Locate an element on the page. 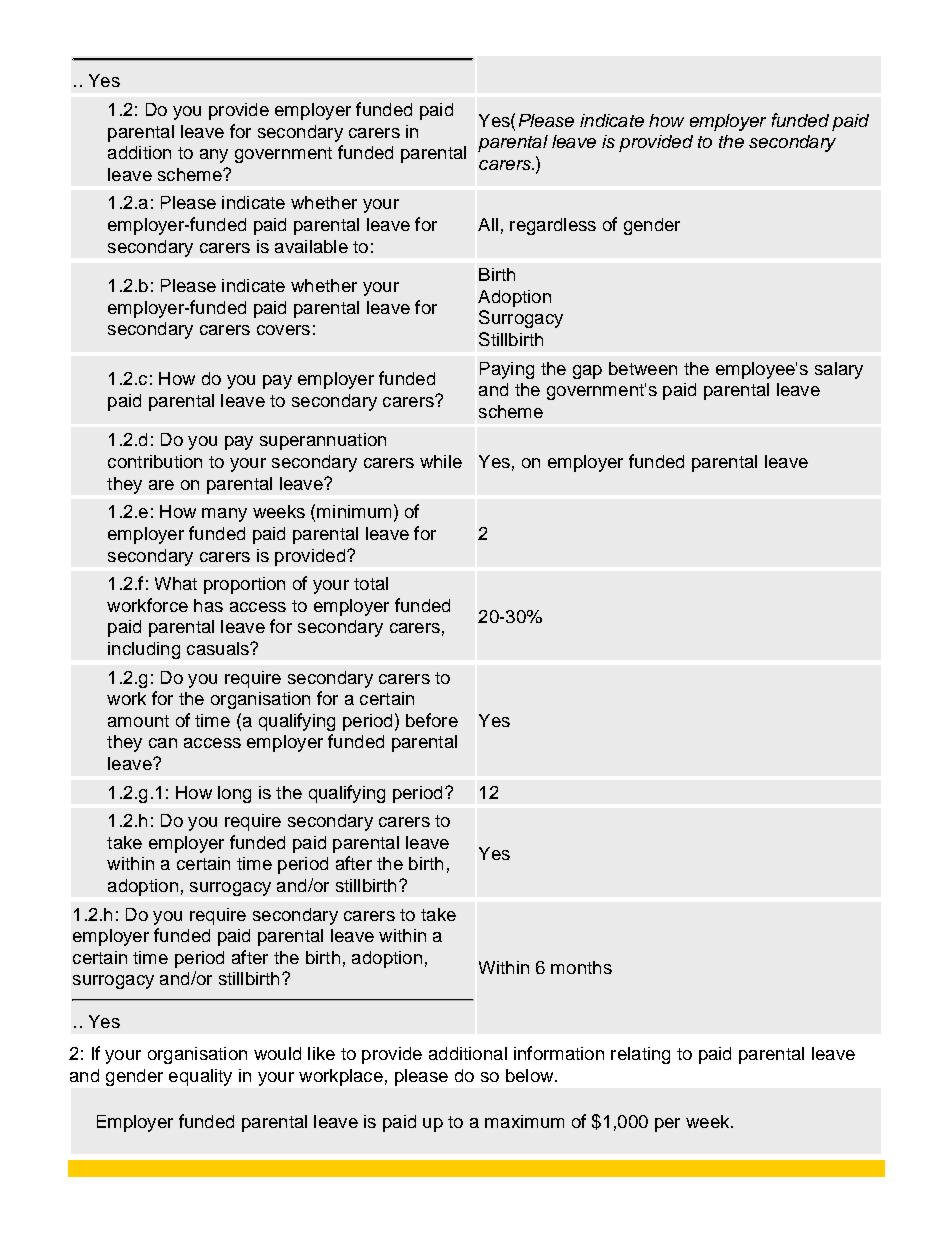  salary is located at coordinates (839, 370).
